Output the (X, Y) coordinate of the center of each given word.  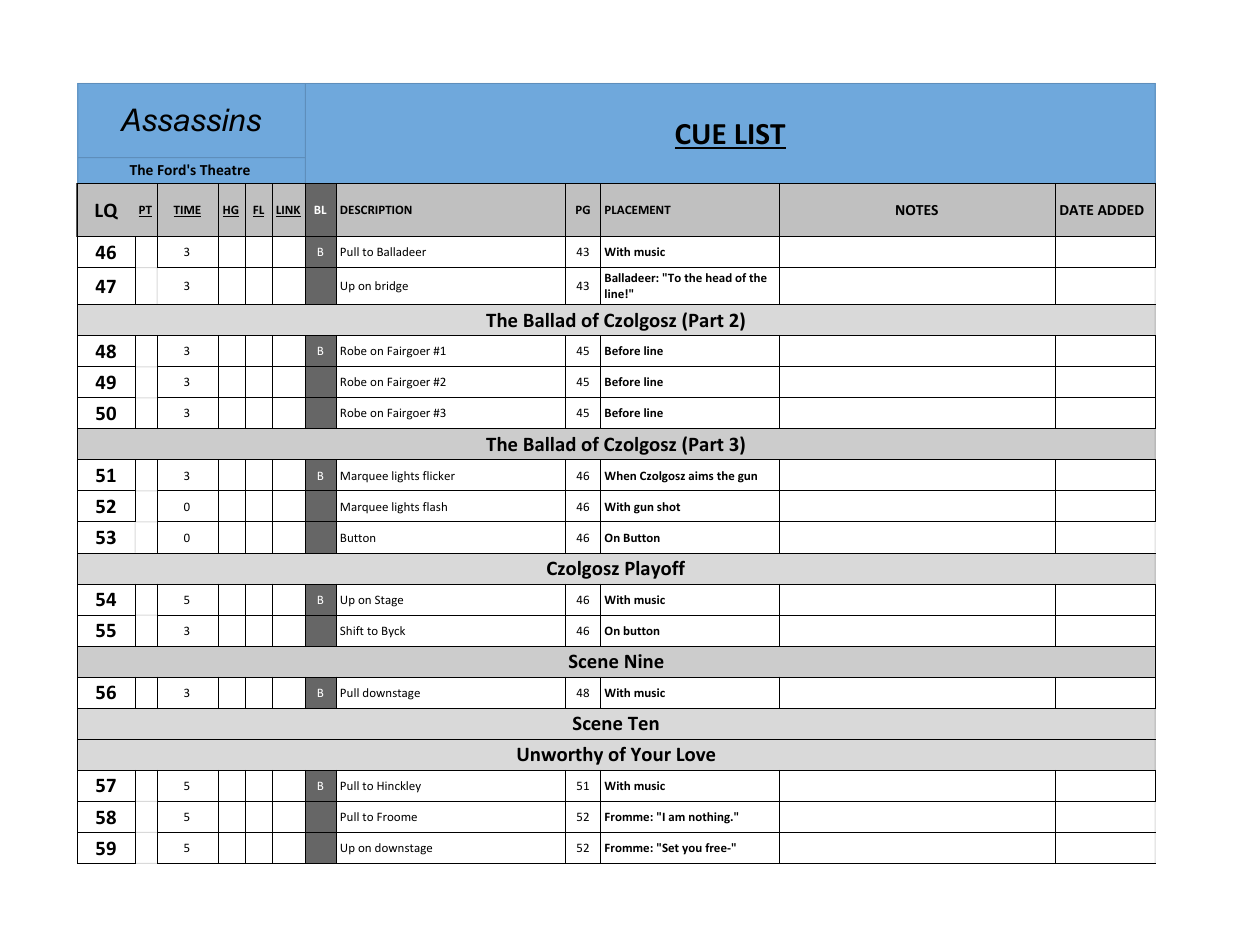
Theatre (225, 169)
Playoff (655, 570)
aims (701, 475)
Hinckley (399, 787)
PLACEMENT (638, 209)
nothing (710, 818)
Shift (352, 630)
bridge (391, 287)
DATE (1076, 210)
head (719, 277)
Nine (644, 661)
